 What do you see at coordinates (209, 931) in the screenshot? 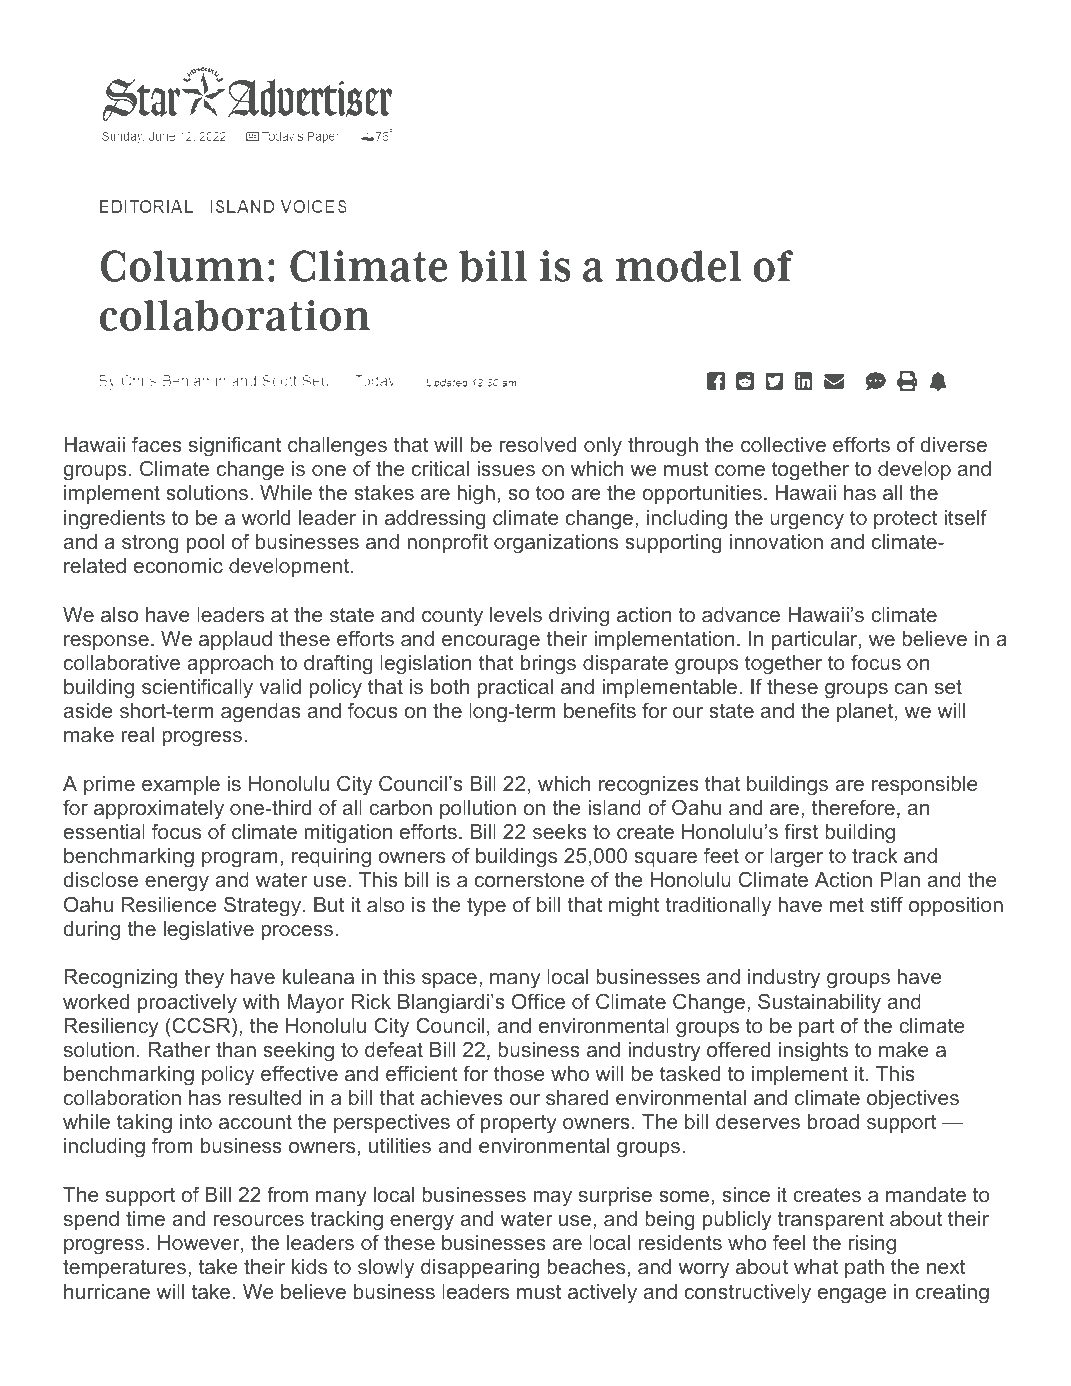
I see `legislative` at bounding box center [209, 931].
